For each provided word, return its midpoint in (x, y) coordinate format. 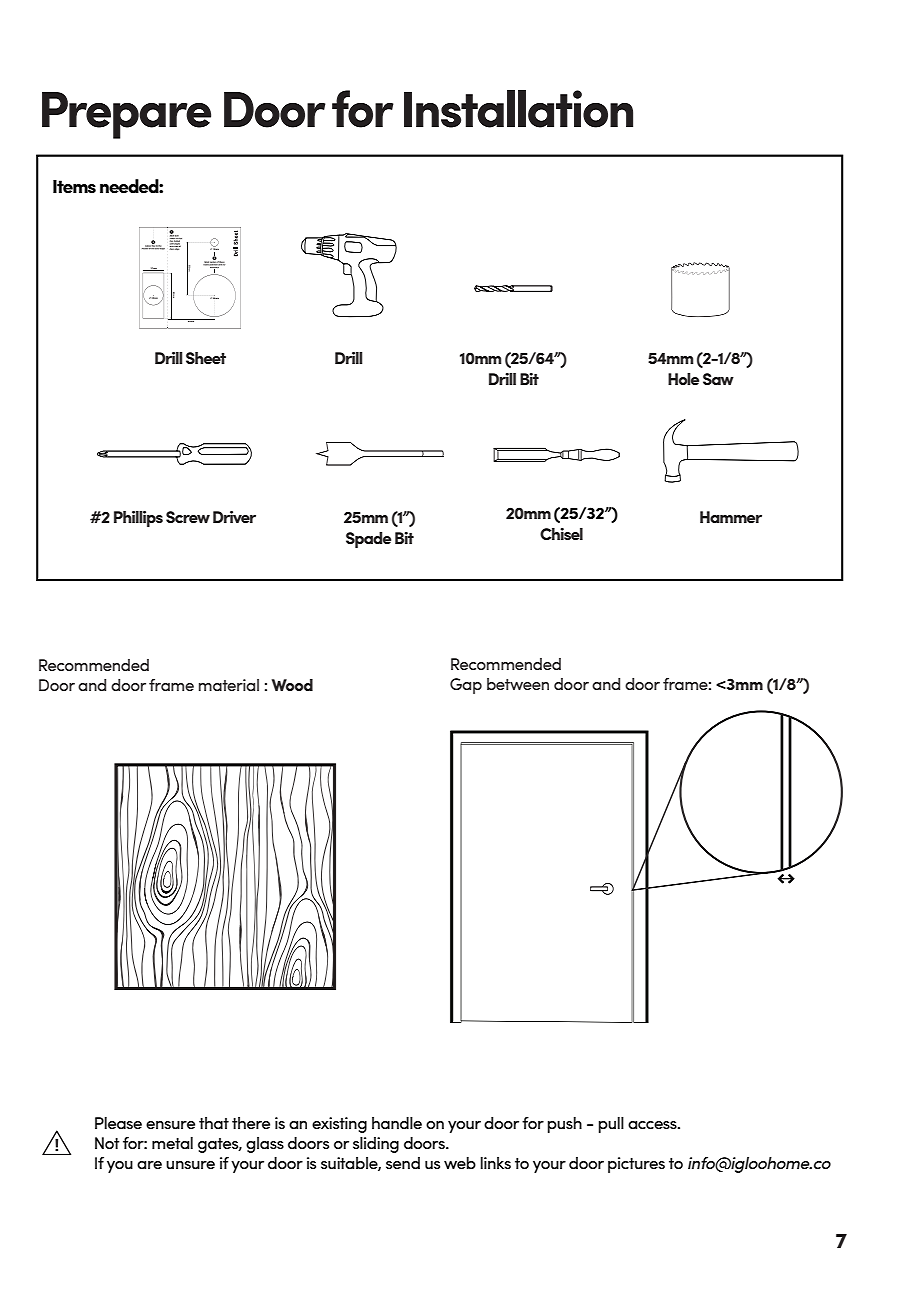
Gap (466, 686)
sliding (376, 1145)
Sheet (206, 358)
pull (611, 1125)
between (518, 684)
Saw (718, 379)
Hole (683, 379)
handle (397, 1123)
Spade (368, 540)
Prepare (126, 115)
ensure (170, 1125)
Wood (292, 685)
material (229, 685)
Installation (518, 109)
